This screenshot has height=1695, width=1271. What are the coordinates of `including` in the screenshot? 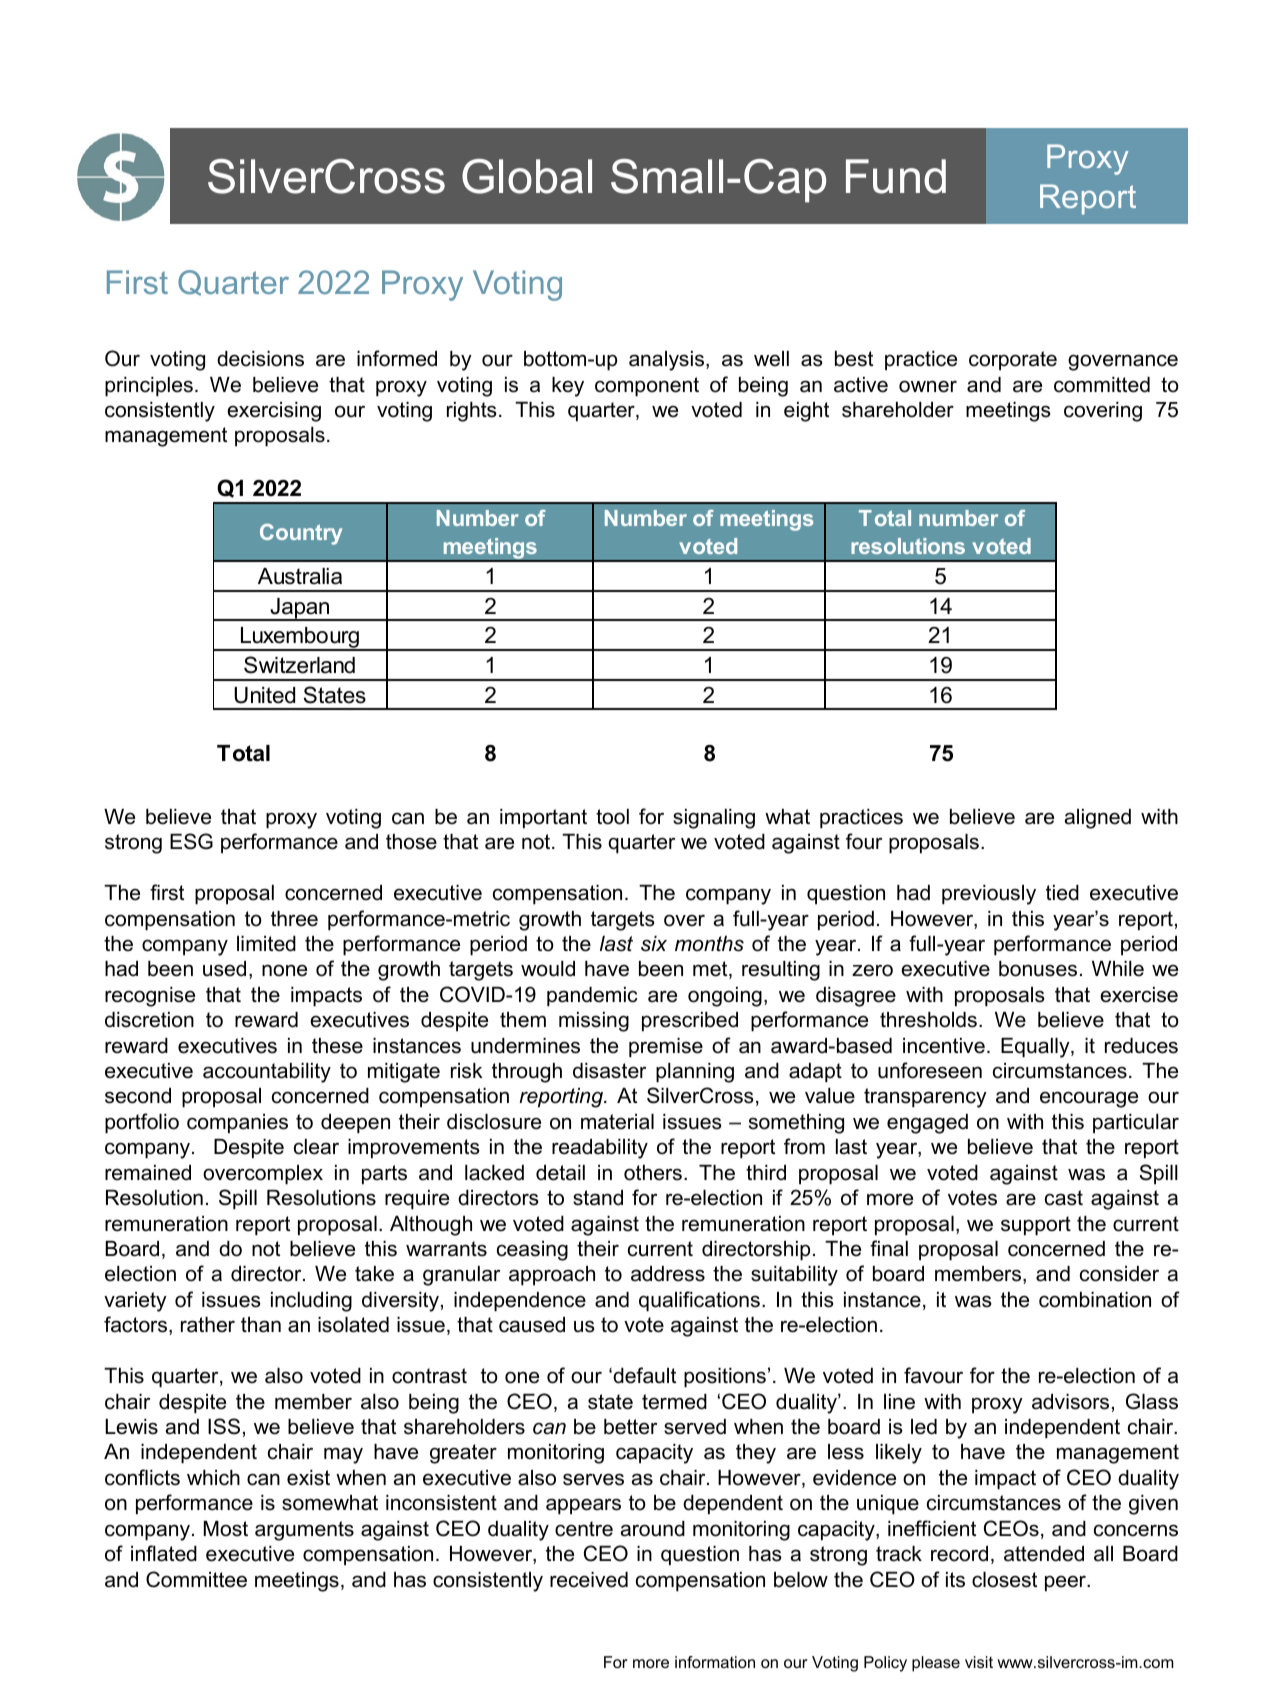 It's located at (311, 1302).
